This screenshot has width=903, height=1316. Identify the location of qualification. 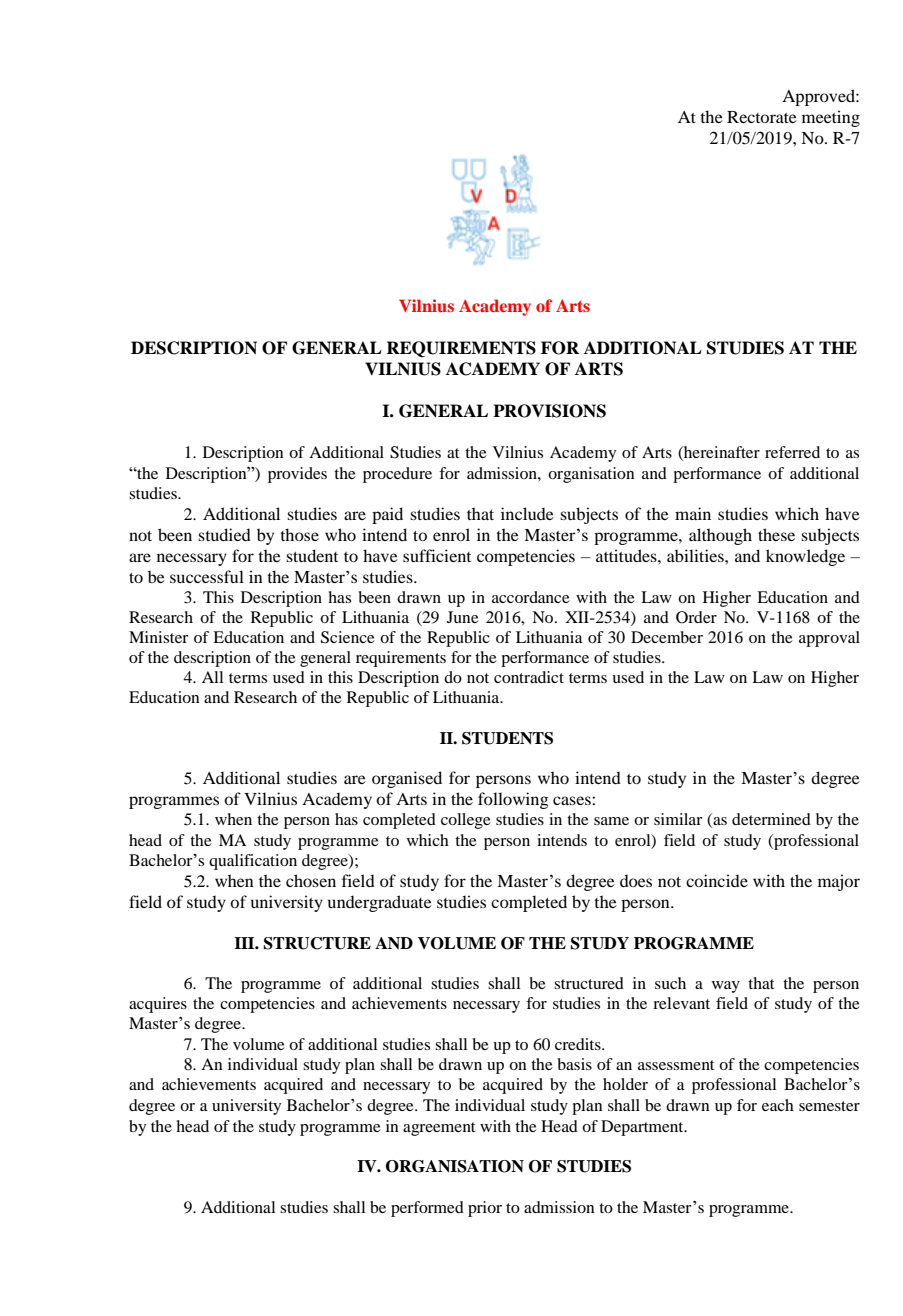
(253, 862).
